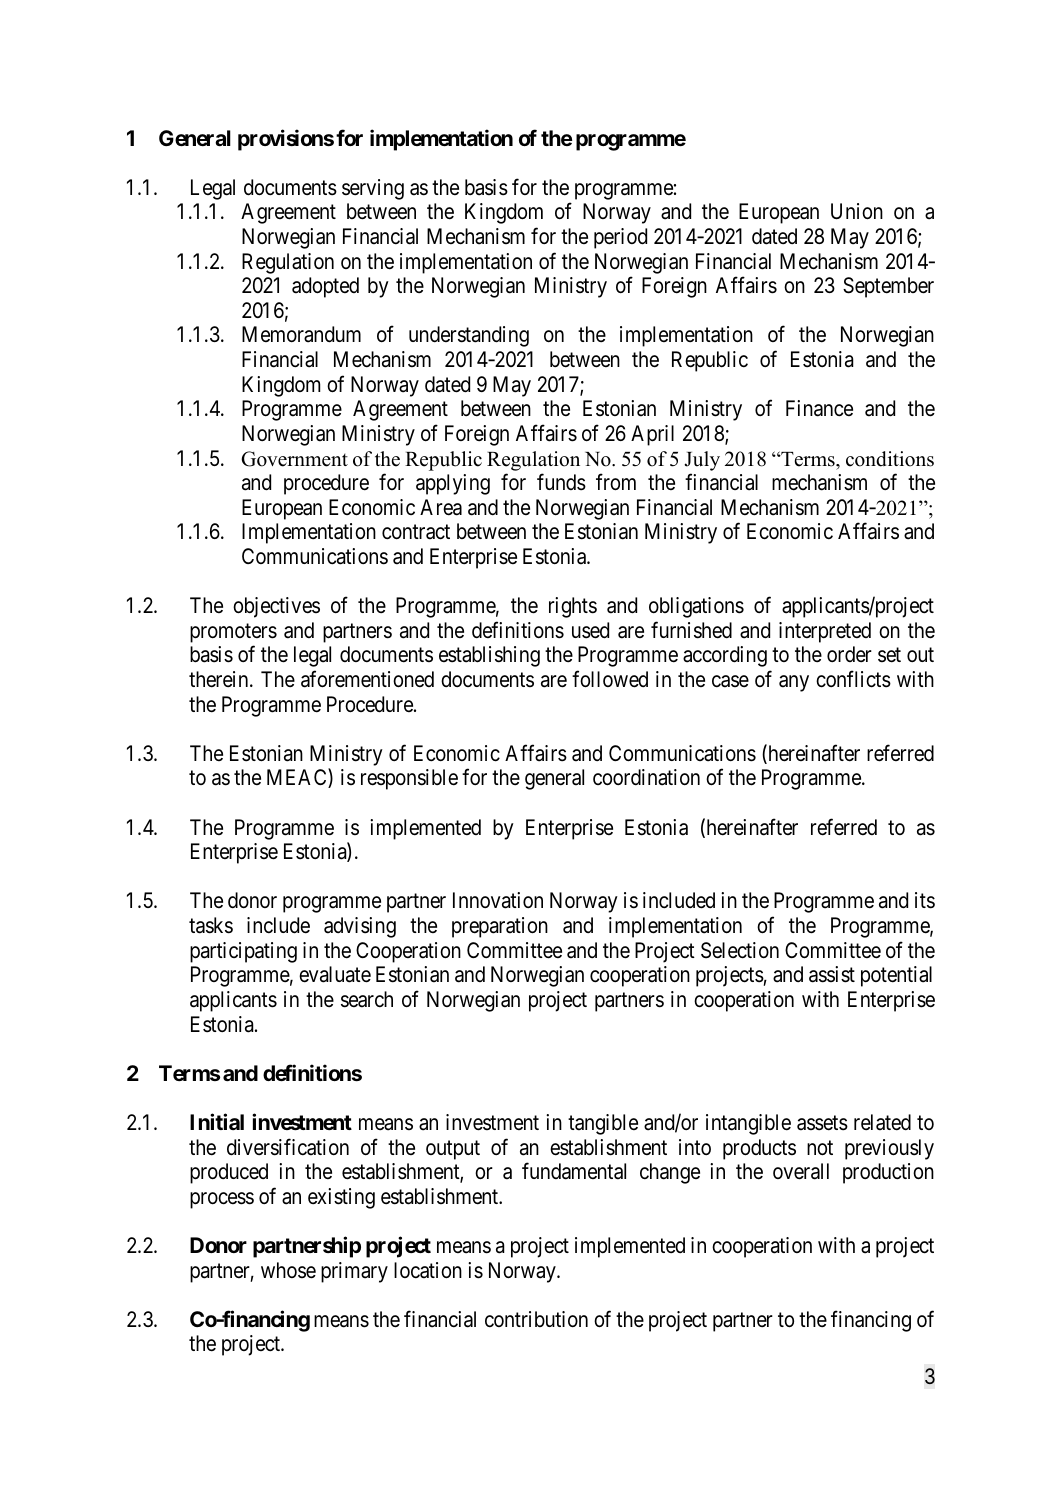 The width and height of the page is (1061, 1501). Describe the element at coordinates (335, 974) in the page. I see `evaluate` at that location.
